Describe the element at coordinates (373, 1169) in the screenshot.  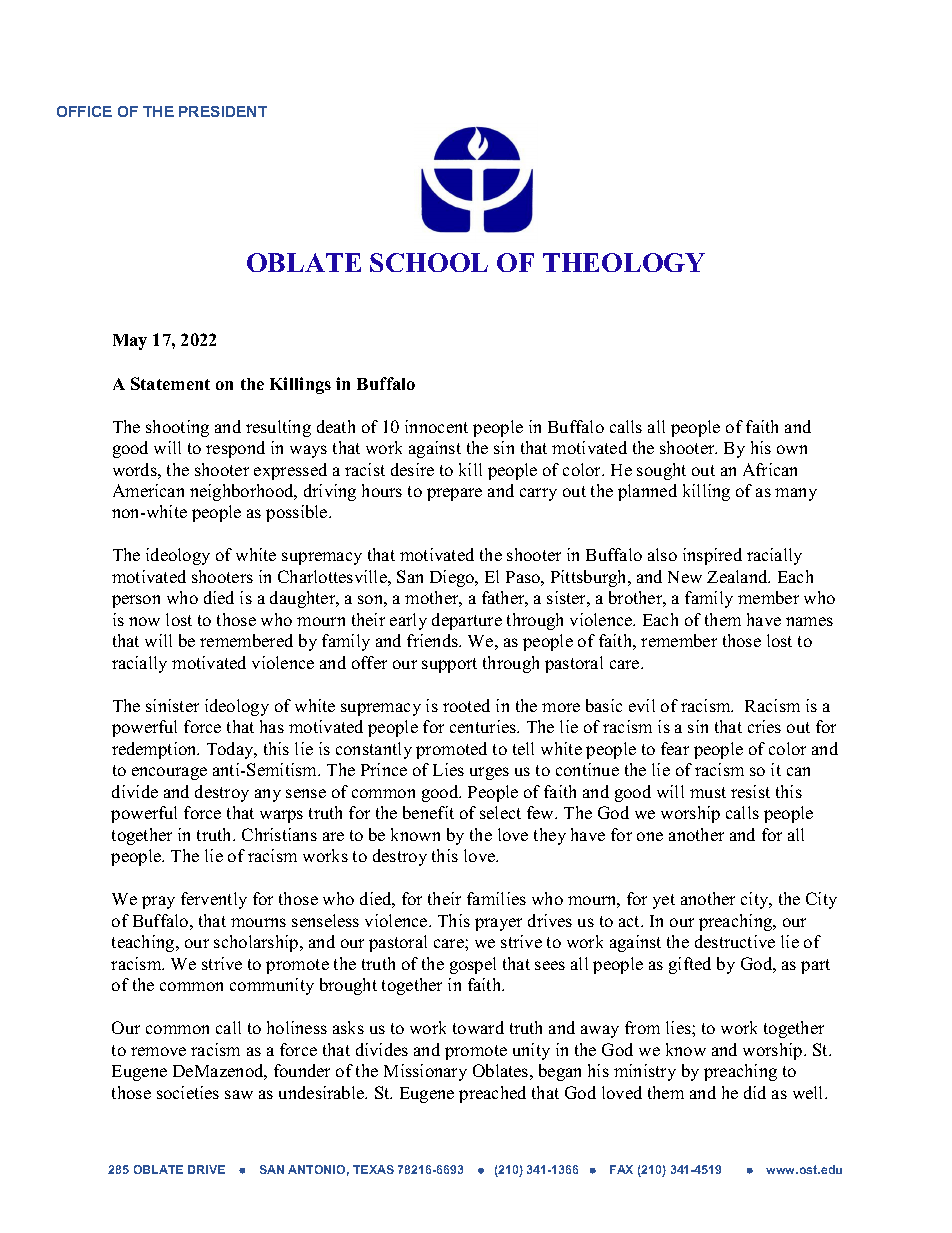
I see `TEXAS` at that location.
